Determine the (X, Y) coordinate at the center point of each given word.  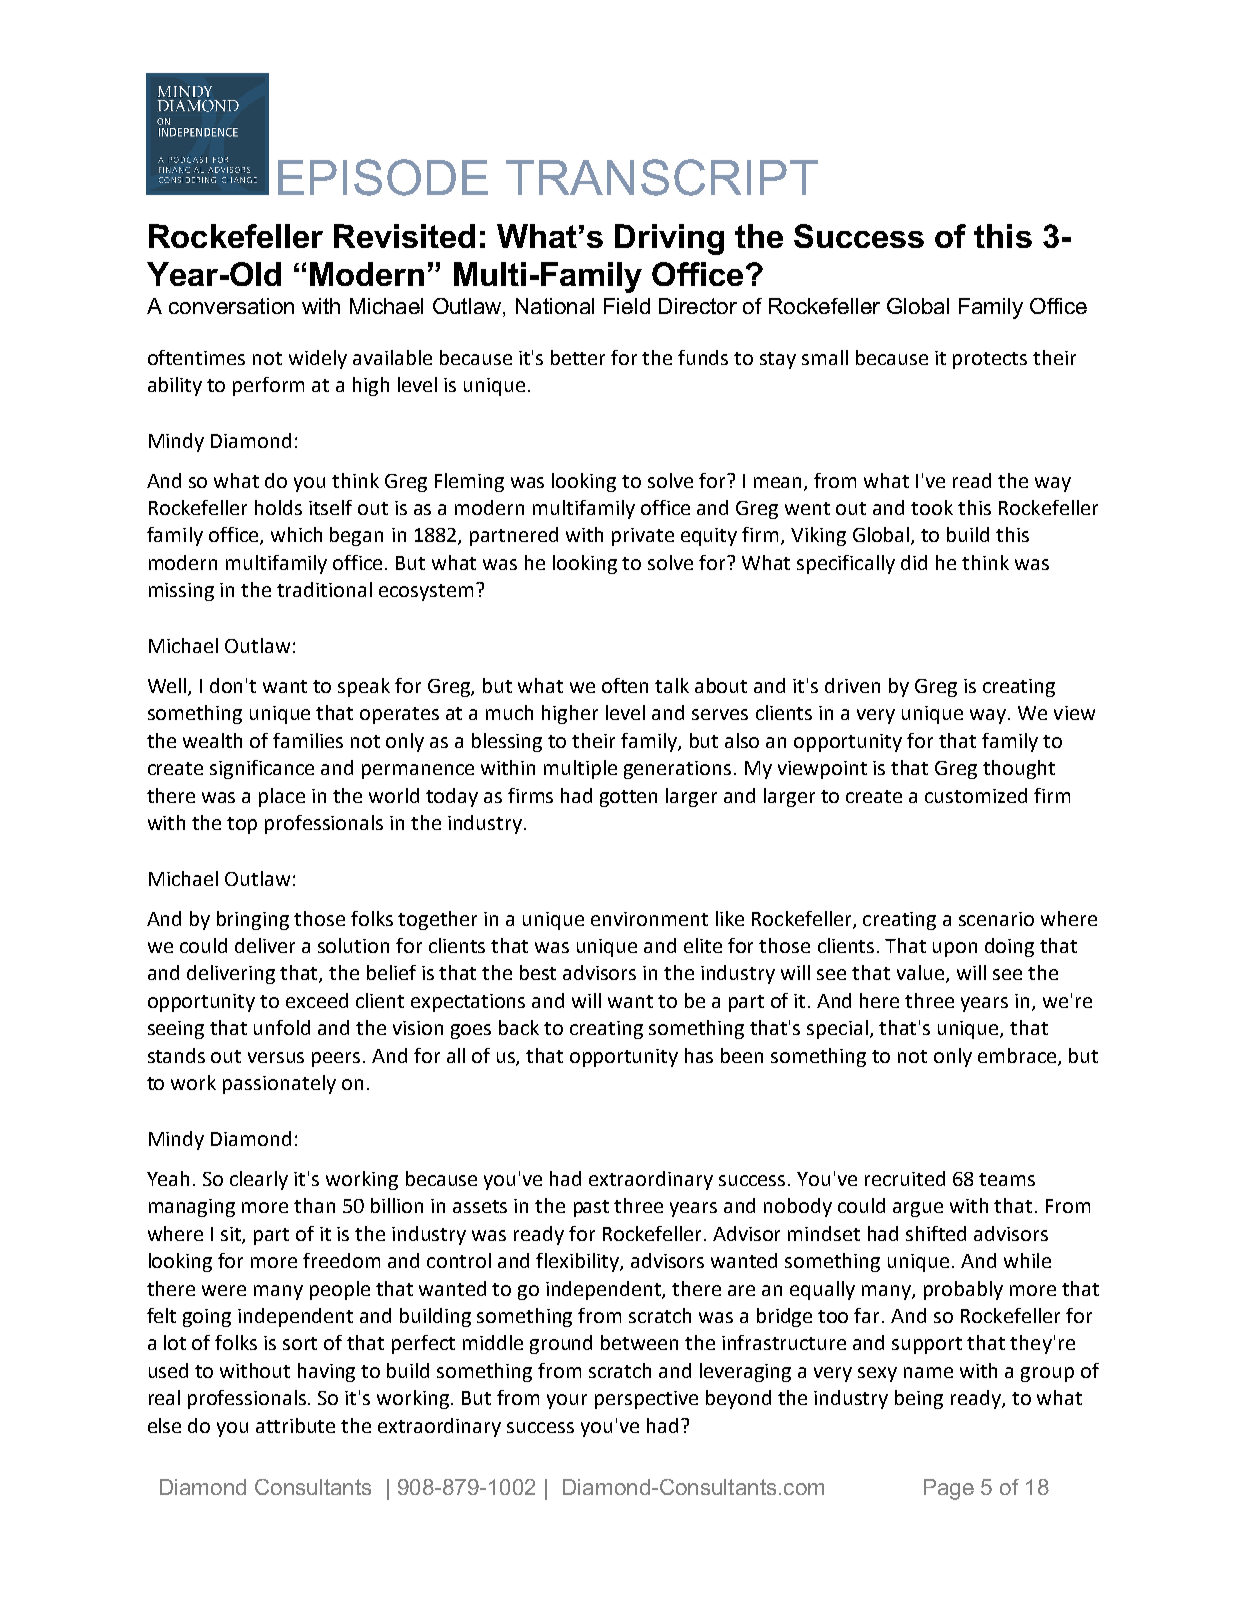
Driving (669, 239)
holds (278, 507)
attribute (295, 1425)
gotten (628, 798)
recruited (905, 1178)
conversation (231, 306)
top (242, 825)
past (591, 1208)
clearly (259, 1180)
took (932, 507)
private (643, 537)
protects (990, 360)
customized (976, 795)
